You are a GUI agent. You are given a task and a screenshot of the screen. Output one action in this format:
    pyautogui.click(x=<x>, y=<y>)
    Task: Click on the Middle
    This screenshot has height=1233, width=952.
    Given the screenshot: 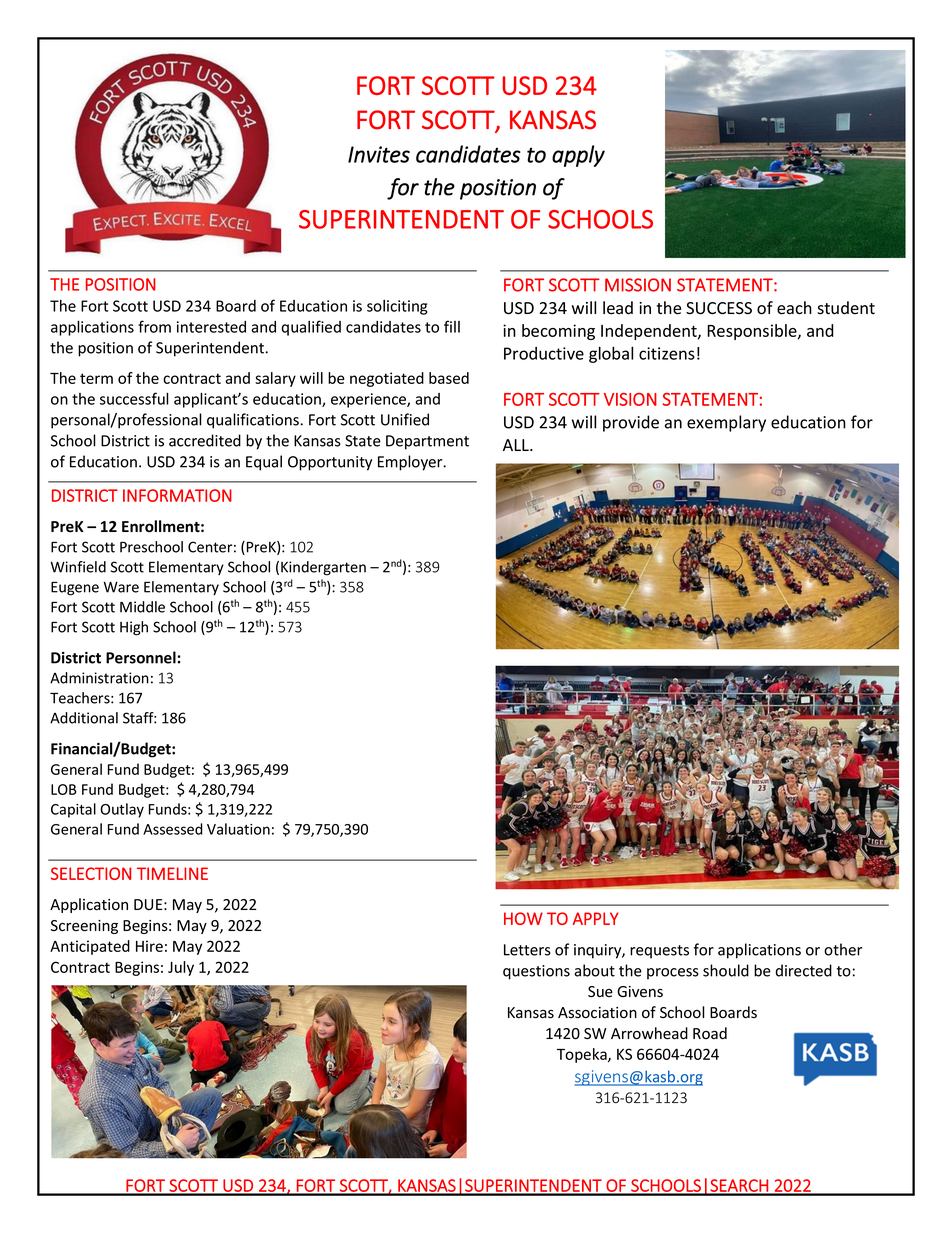 What is the action you would take?
    pyautogui.click(x=142, y=607)
